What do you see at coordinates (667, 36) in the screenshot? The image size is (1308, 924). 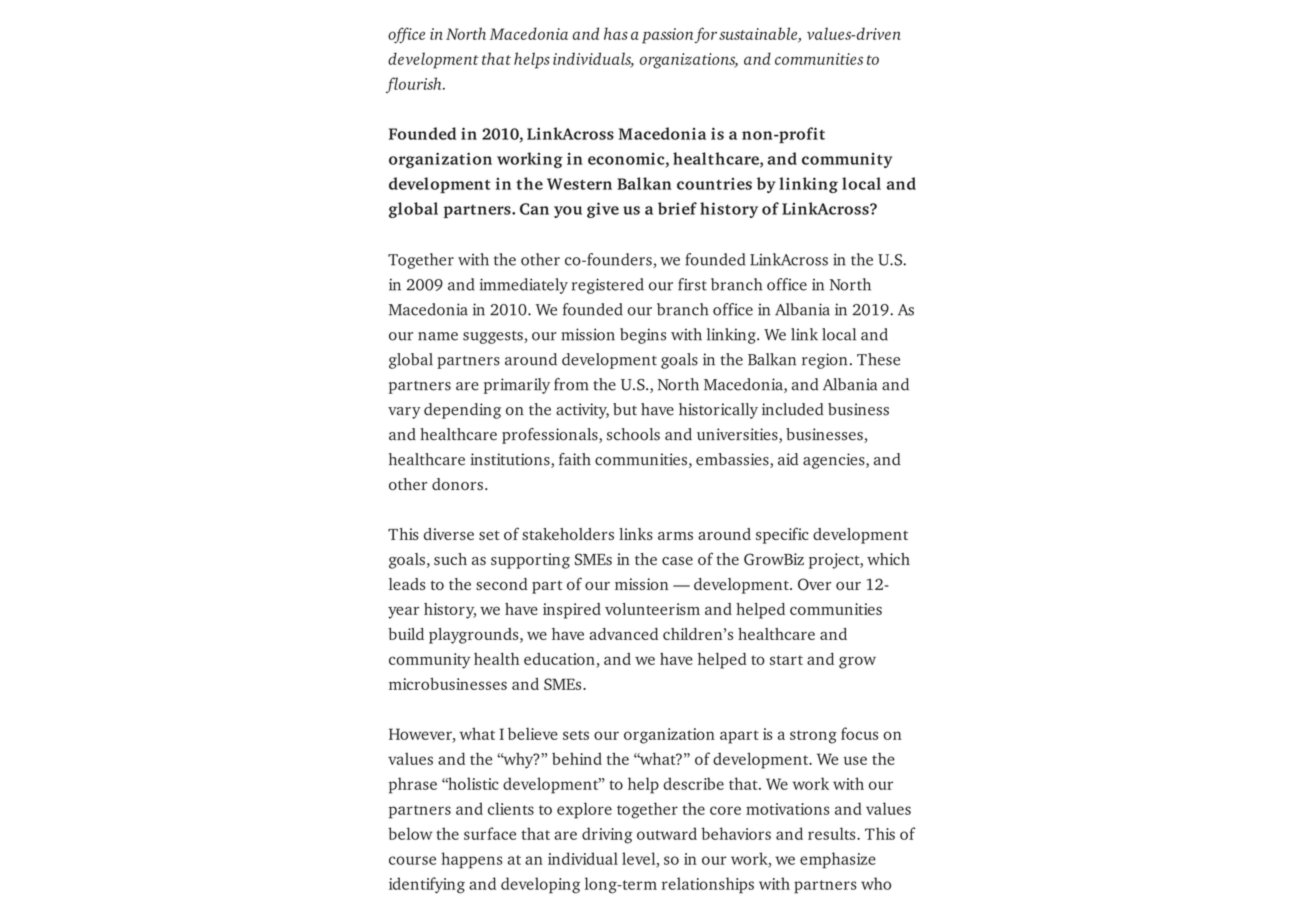 I see `passion` at bounding box center [667, 36].
